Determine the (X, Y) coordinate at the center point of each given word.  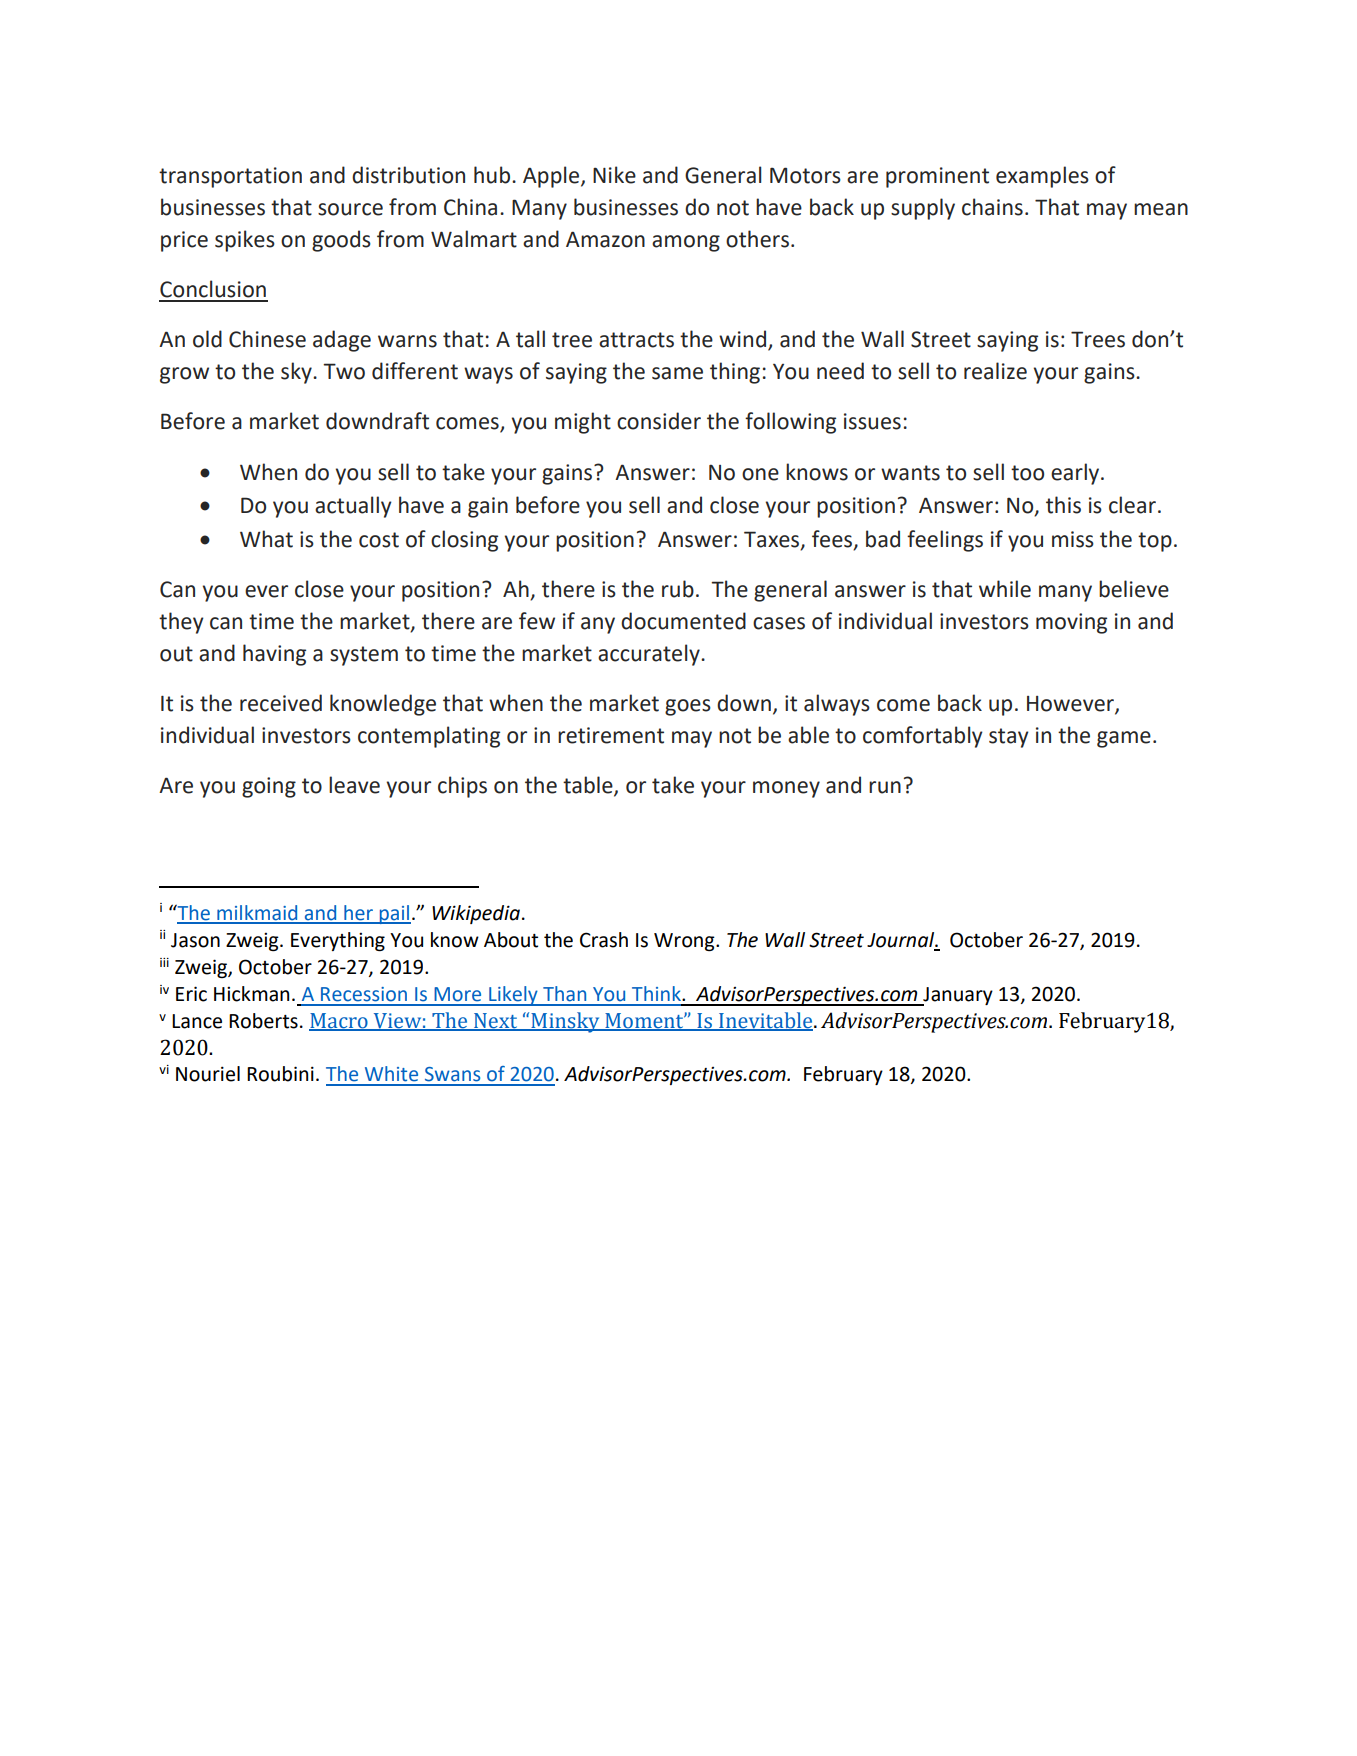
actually (353, 507)
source (350, 209)
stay (1009, 738)
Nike (614, 175)
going (269, 787)
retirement (611, 735)
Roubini (280, 1074)
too (1027, 473)
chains (992, 207)
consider (659, 421)
